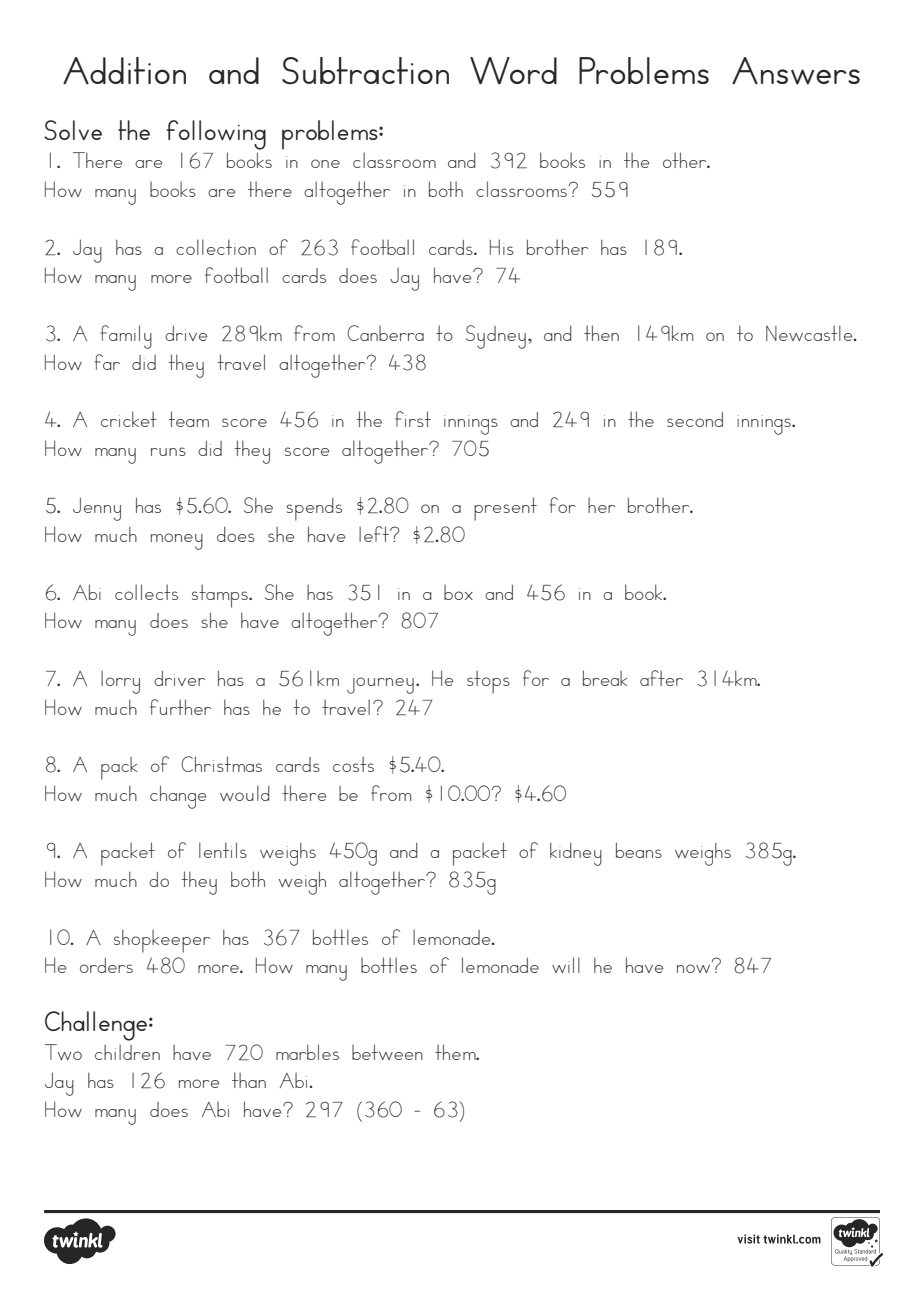  What do you see at coordinates (353, 764) in the screenshot?
I see `costs` at bounding box center [353, 764].
